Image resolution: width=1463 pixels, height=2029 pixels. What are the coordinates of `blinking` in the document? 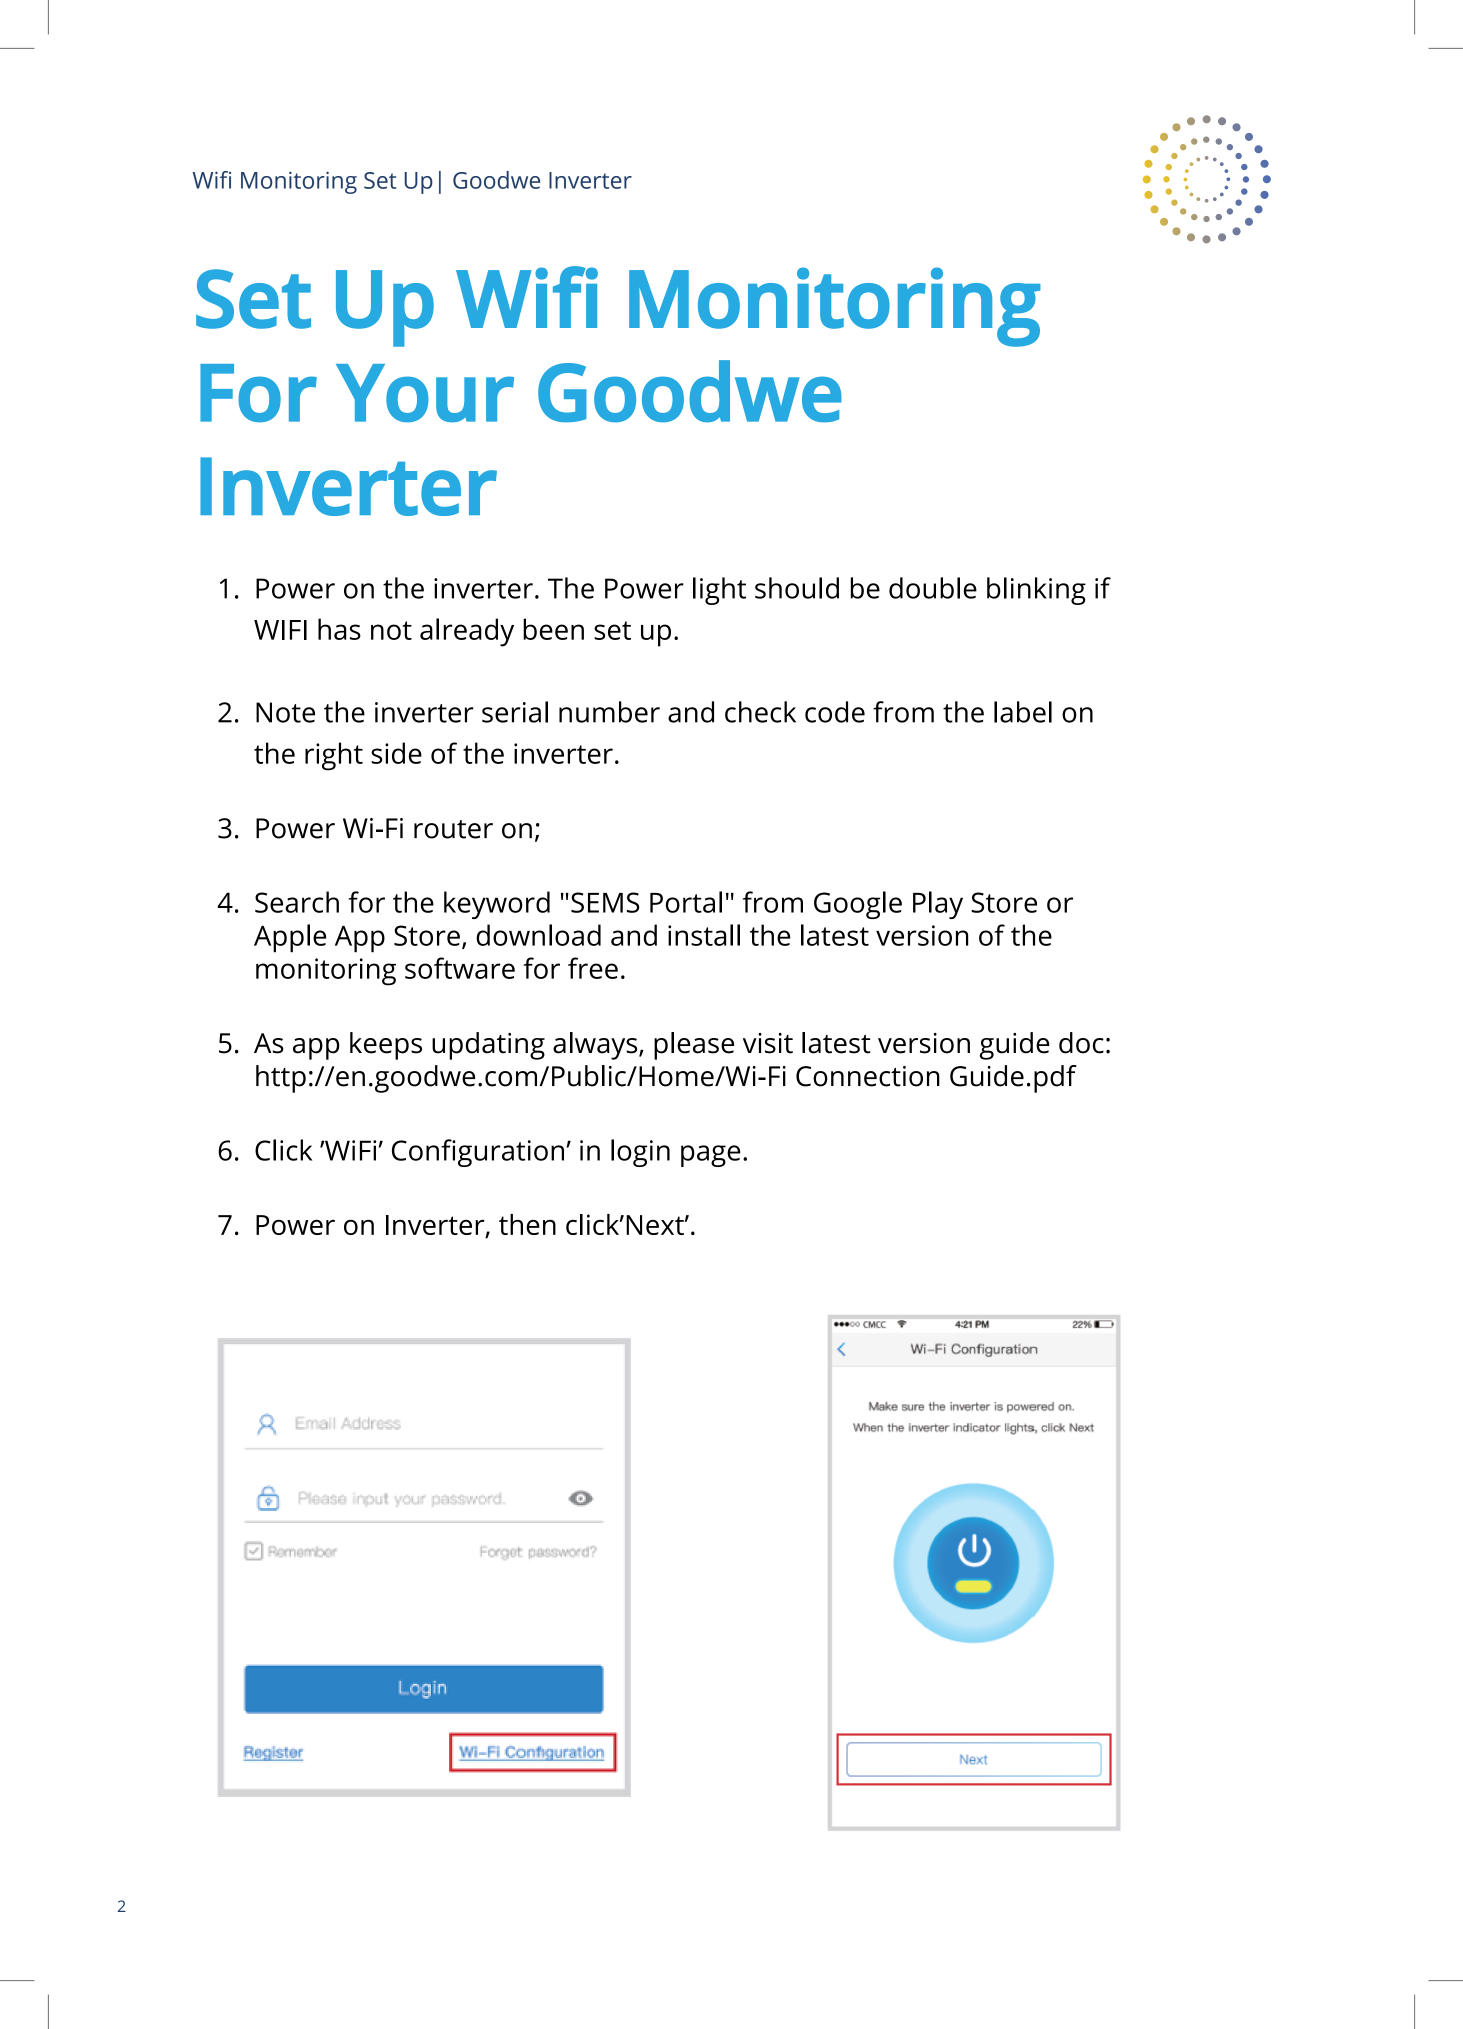 It's located at (1036, 591).
